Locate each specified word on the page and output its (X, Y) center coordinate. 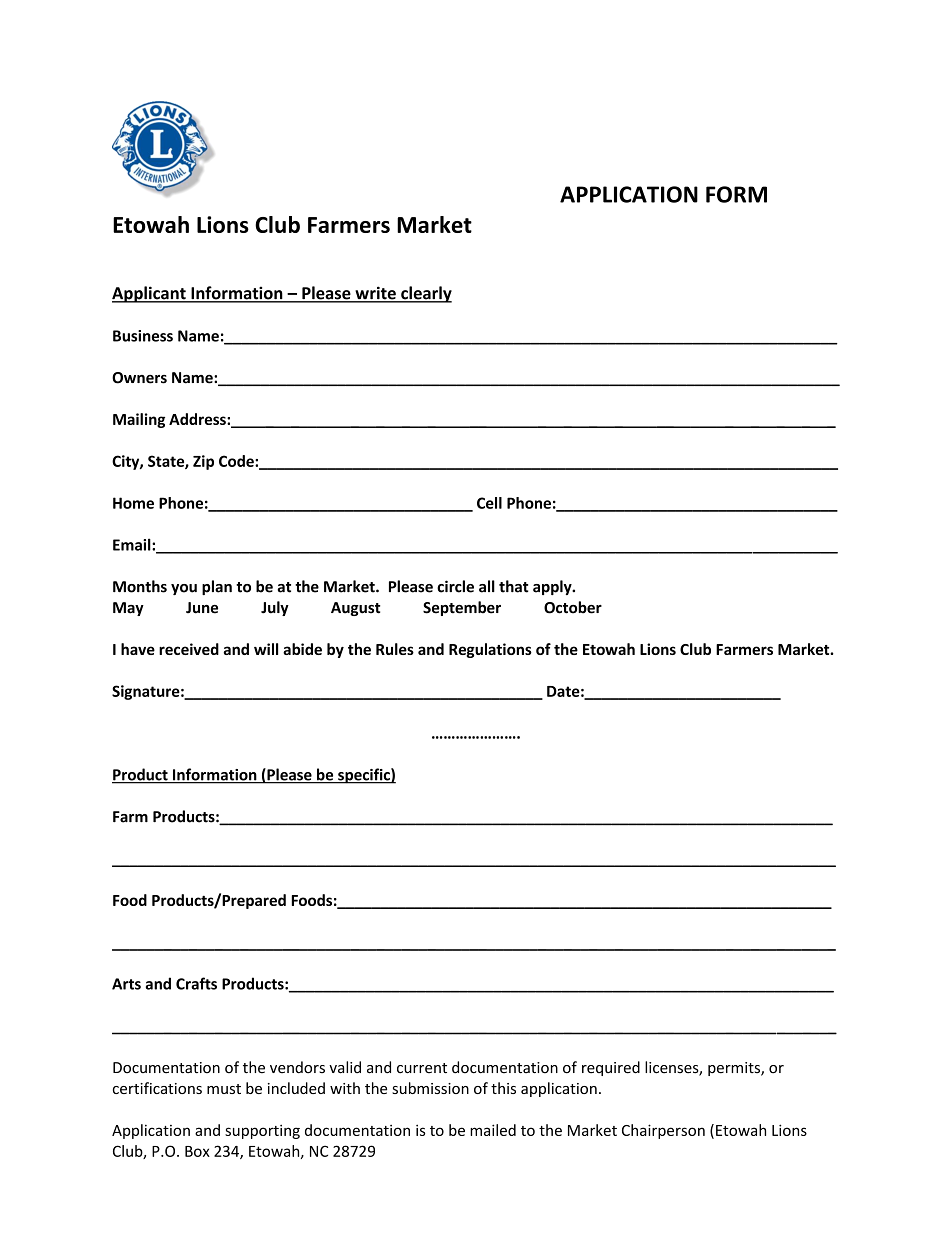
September (462, 608)
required (611, 1068)
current (422, 1068)
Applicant (150, 294)
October (573, 607)
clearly (425, 294)
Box (197, 1151)
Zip (203, 462)
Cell (489, 503)
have (138, 649)
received (189, 649)
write (375, 294)
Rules (395, 649)
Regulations (490, 650)
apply (553, 587)
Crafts (196, 983)
